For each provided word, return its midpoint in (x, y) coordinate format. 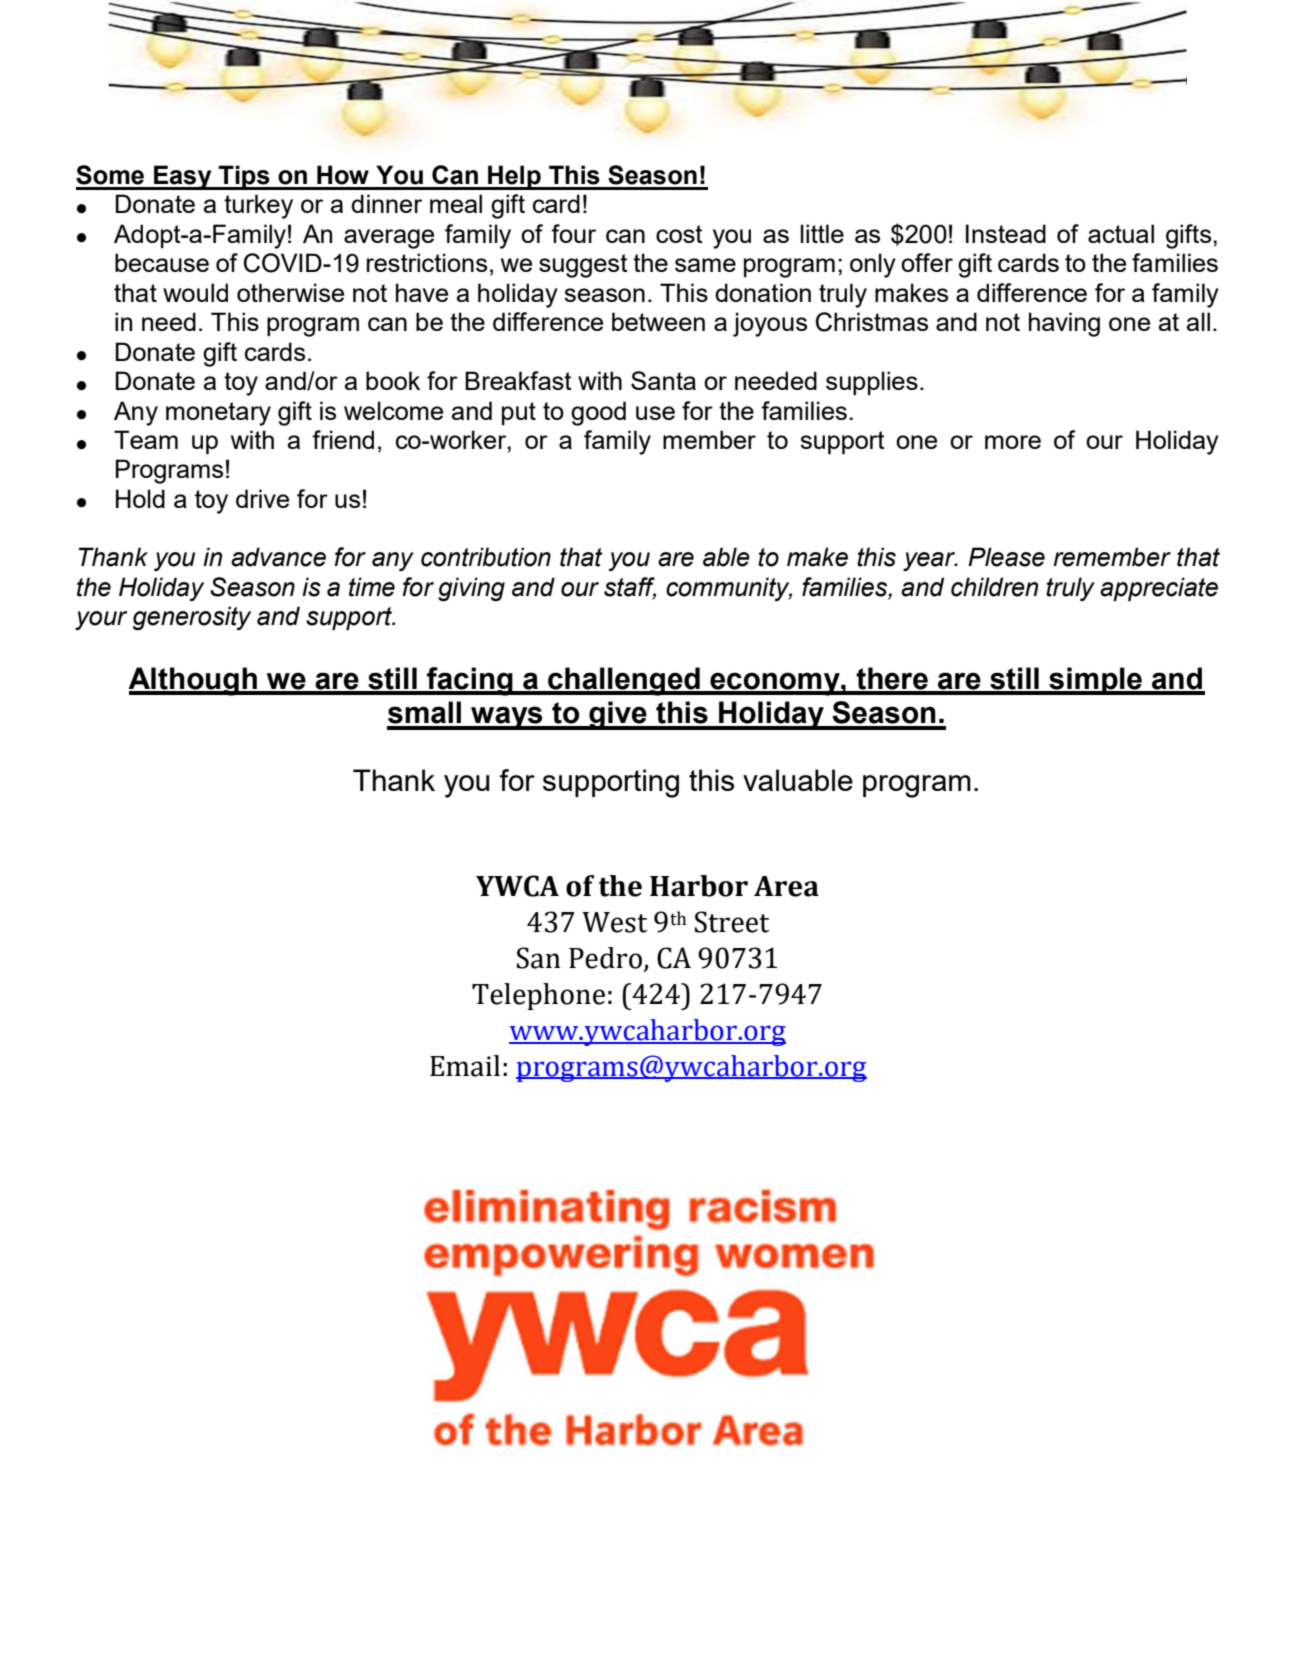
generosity (192, 618)
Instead (1006, 233)
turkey (258, 206)
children (994, 587)
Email (465, 1066)
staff (630, 588)
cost (679, 234)
